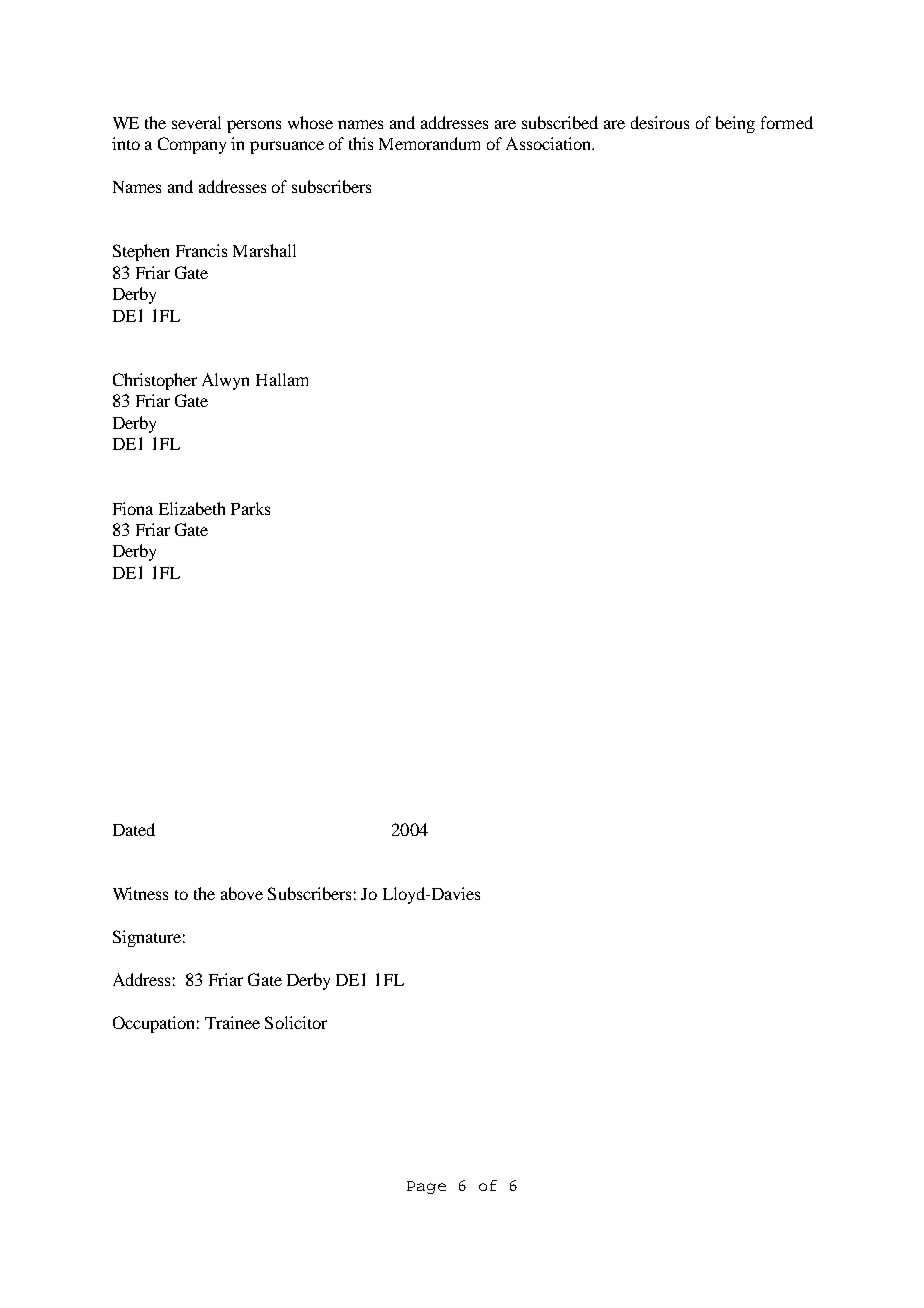 The height and width of the screenshot is (1308, 924). I want to click on Parks, so click(250, 508).
